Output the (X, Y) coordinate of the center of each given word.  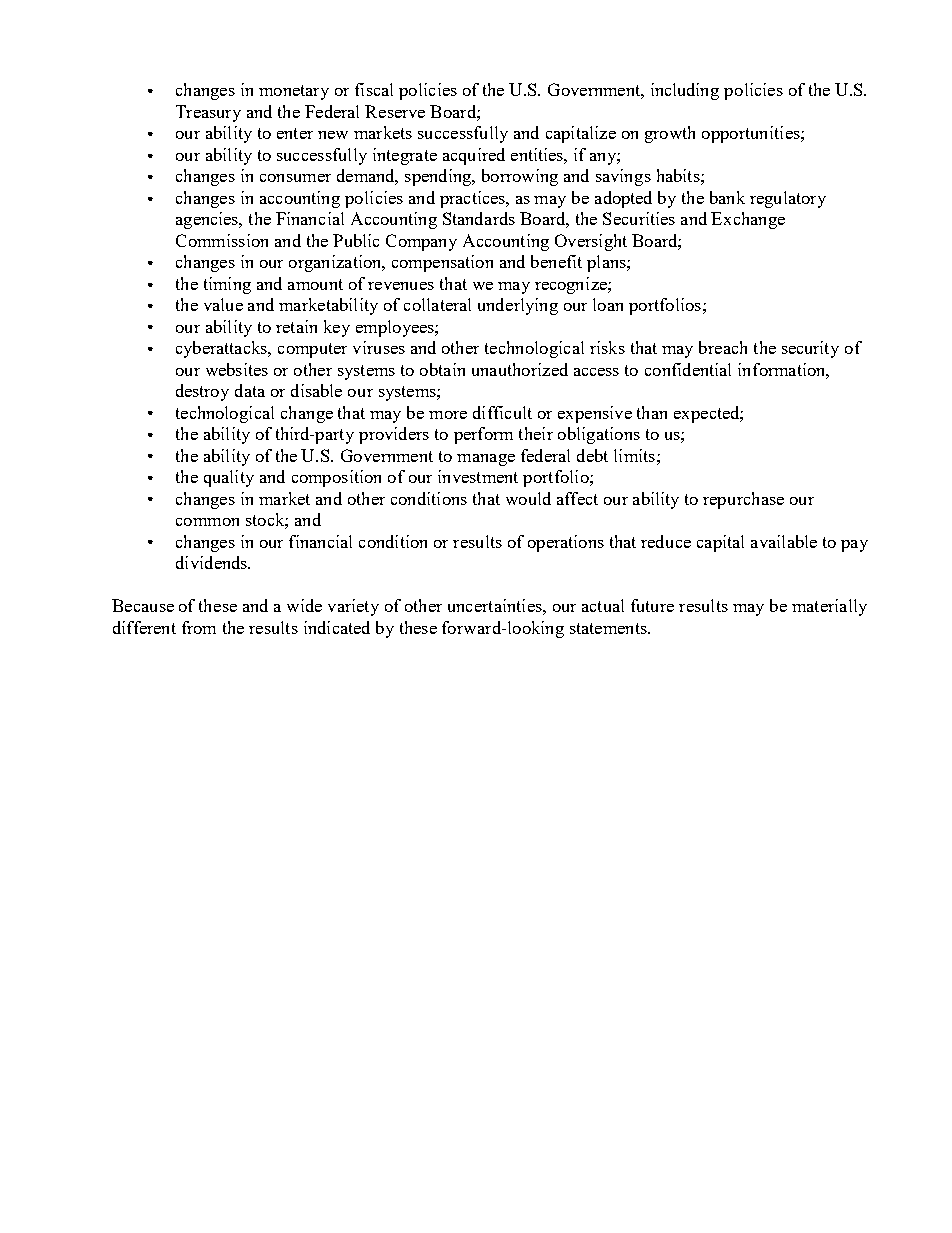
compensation (442, 263)
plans (607, 263)
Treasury (208, 113)
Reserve (395, 111)
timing (227, 285)
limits (634, 455)
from (199, 627)
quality (229, 478)
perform (483, 435)
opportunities (752, 134)
